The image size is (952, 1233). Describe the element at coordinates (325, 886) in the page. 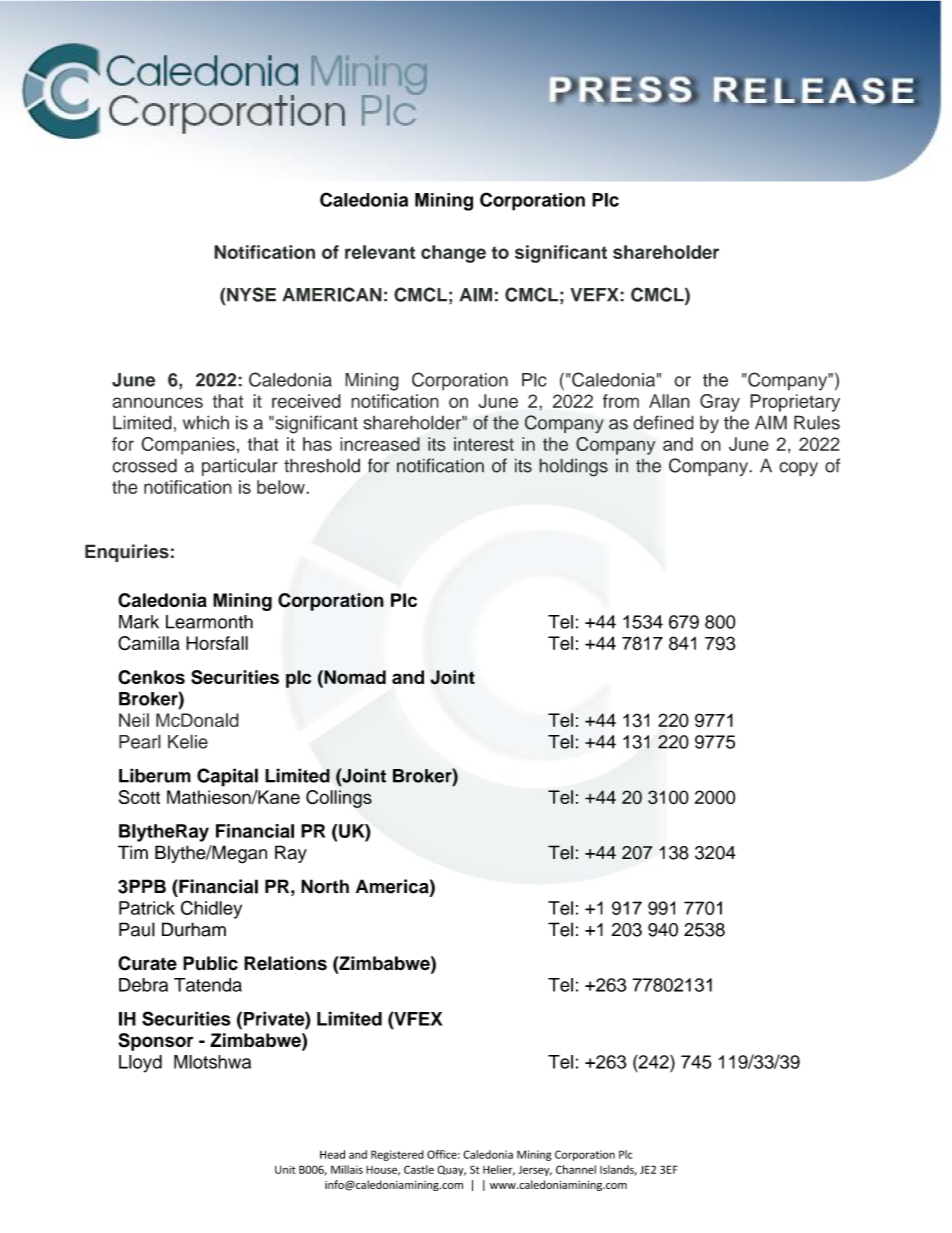

I see `North` at that location.
